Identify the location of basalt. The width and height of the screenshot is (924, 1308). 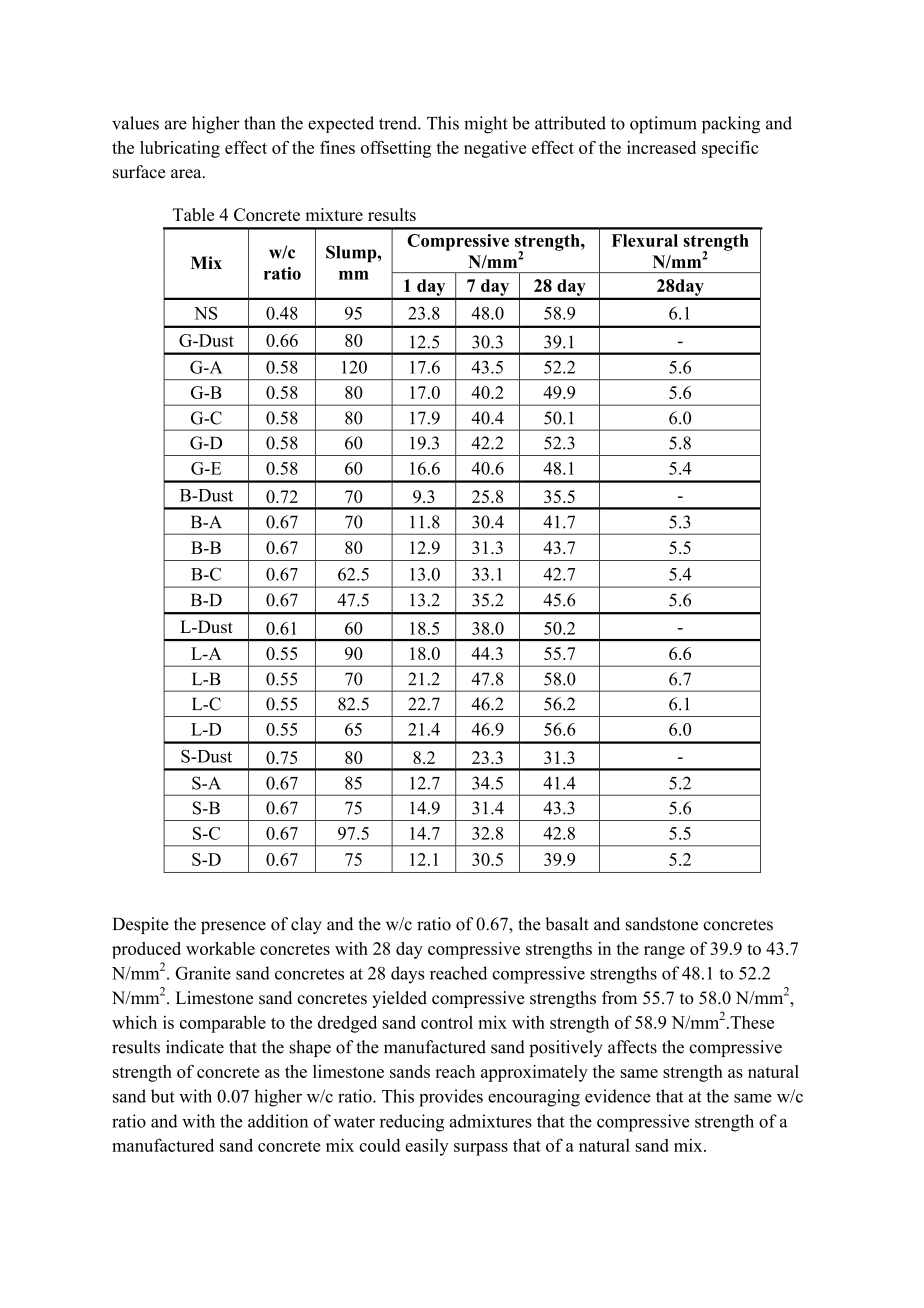
(567, 924).
